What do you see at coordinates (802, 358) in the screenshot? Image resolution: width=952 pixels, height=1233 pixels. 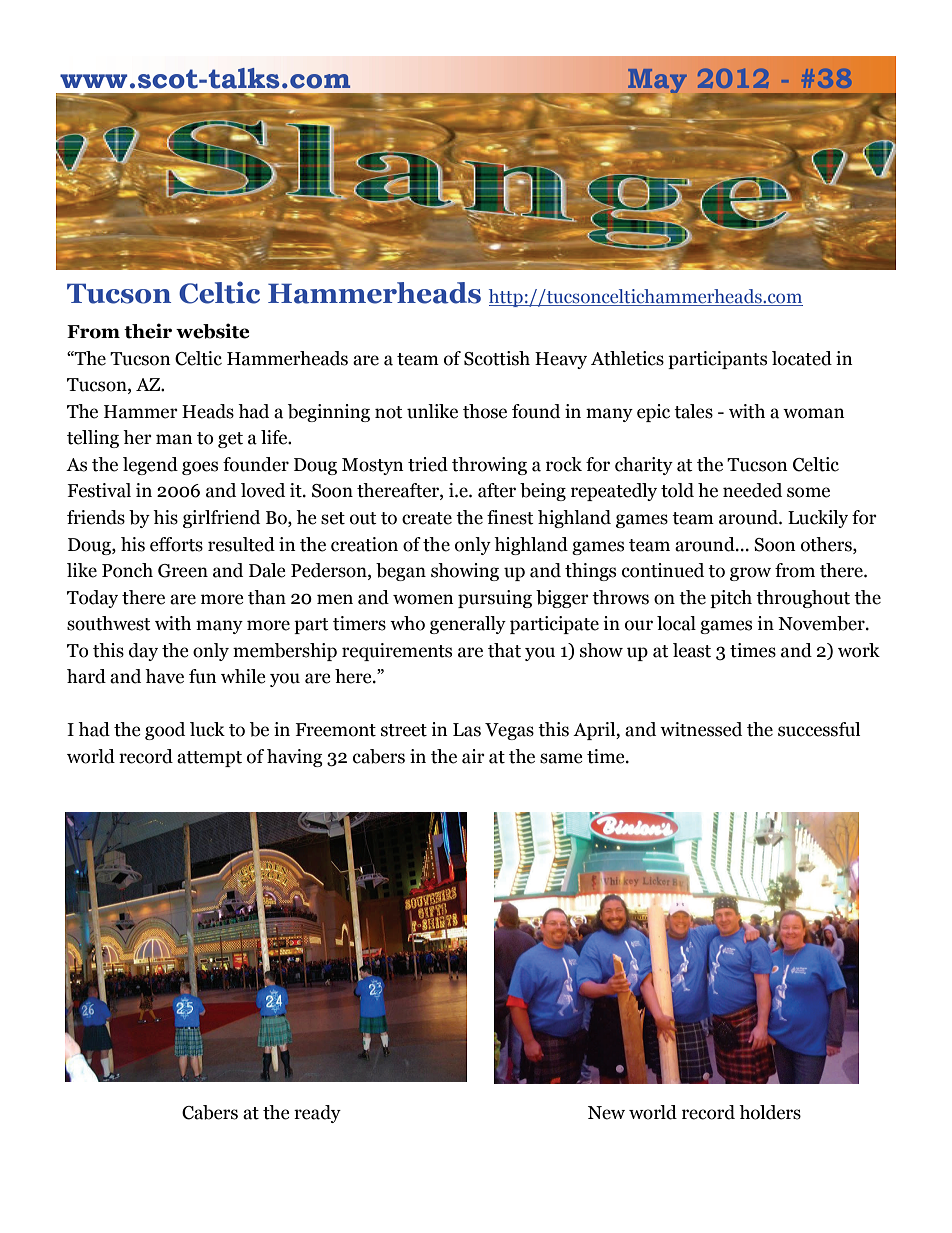 I see `located` at bounding box center [802, 358].
